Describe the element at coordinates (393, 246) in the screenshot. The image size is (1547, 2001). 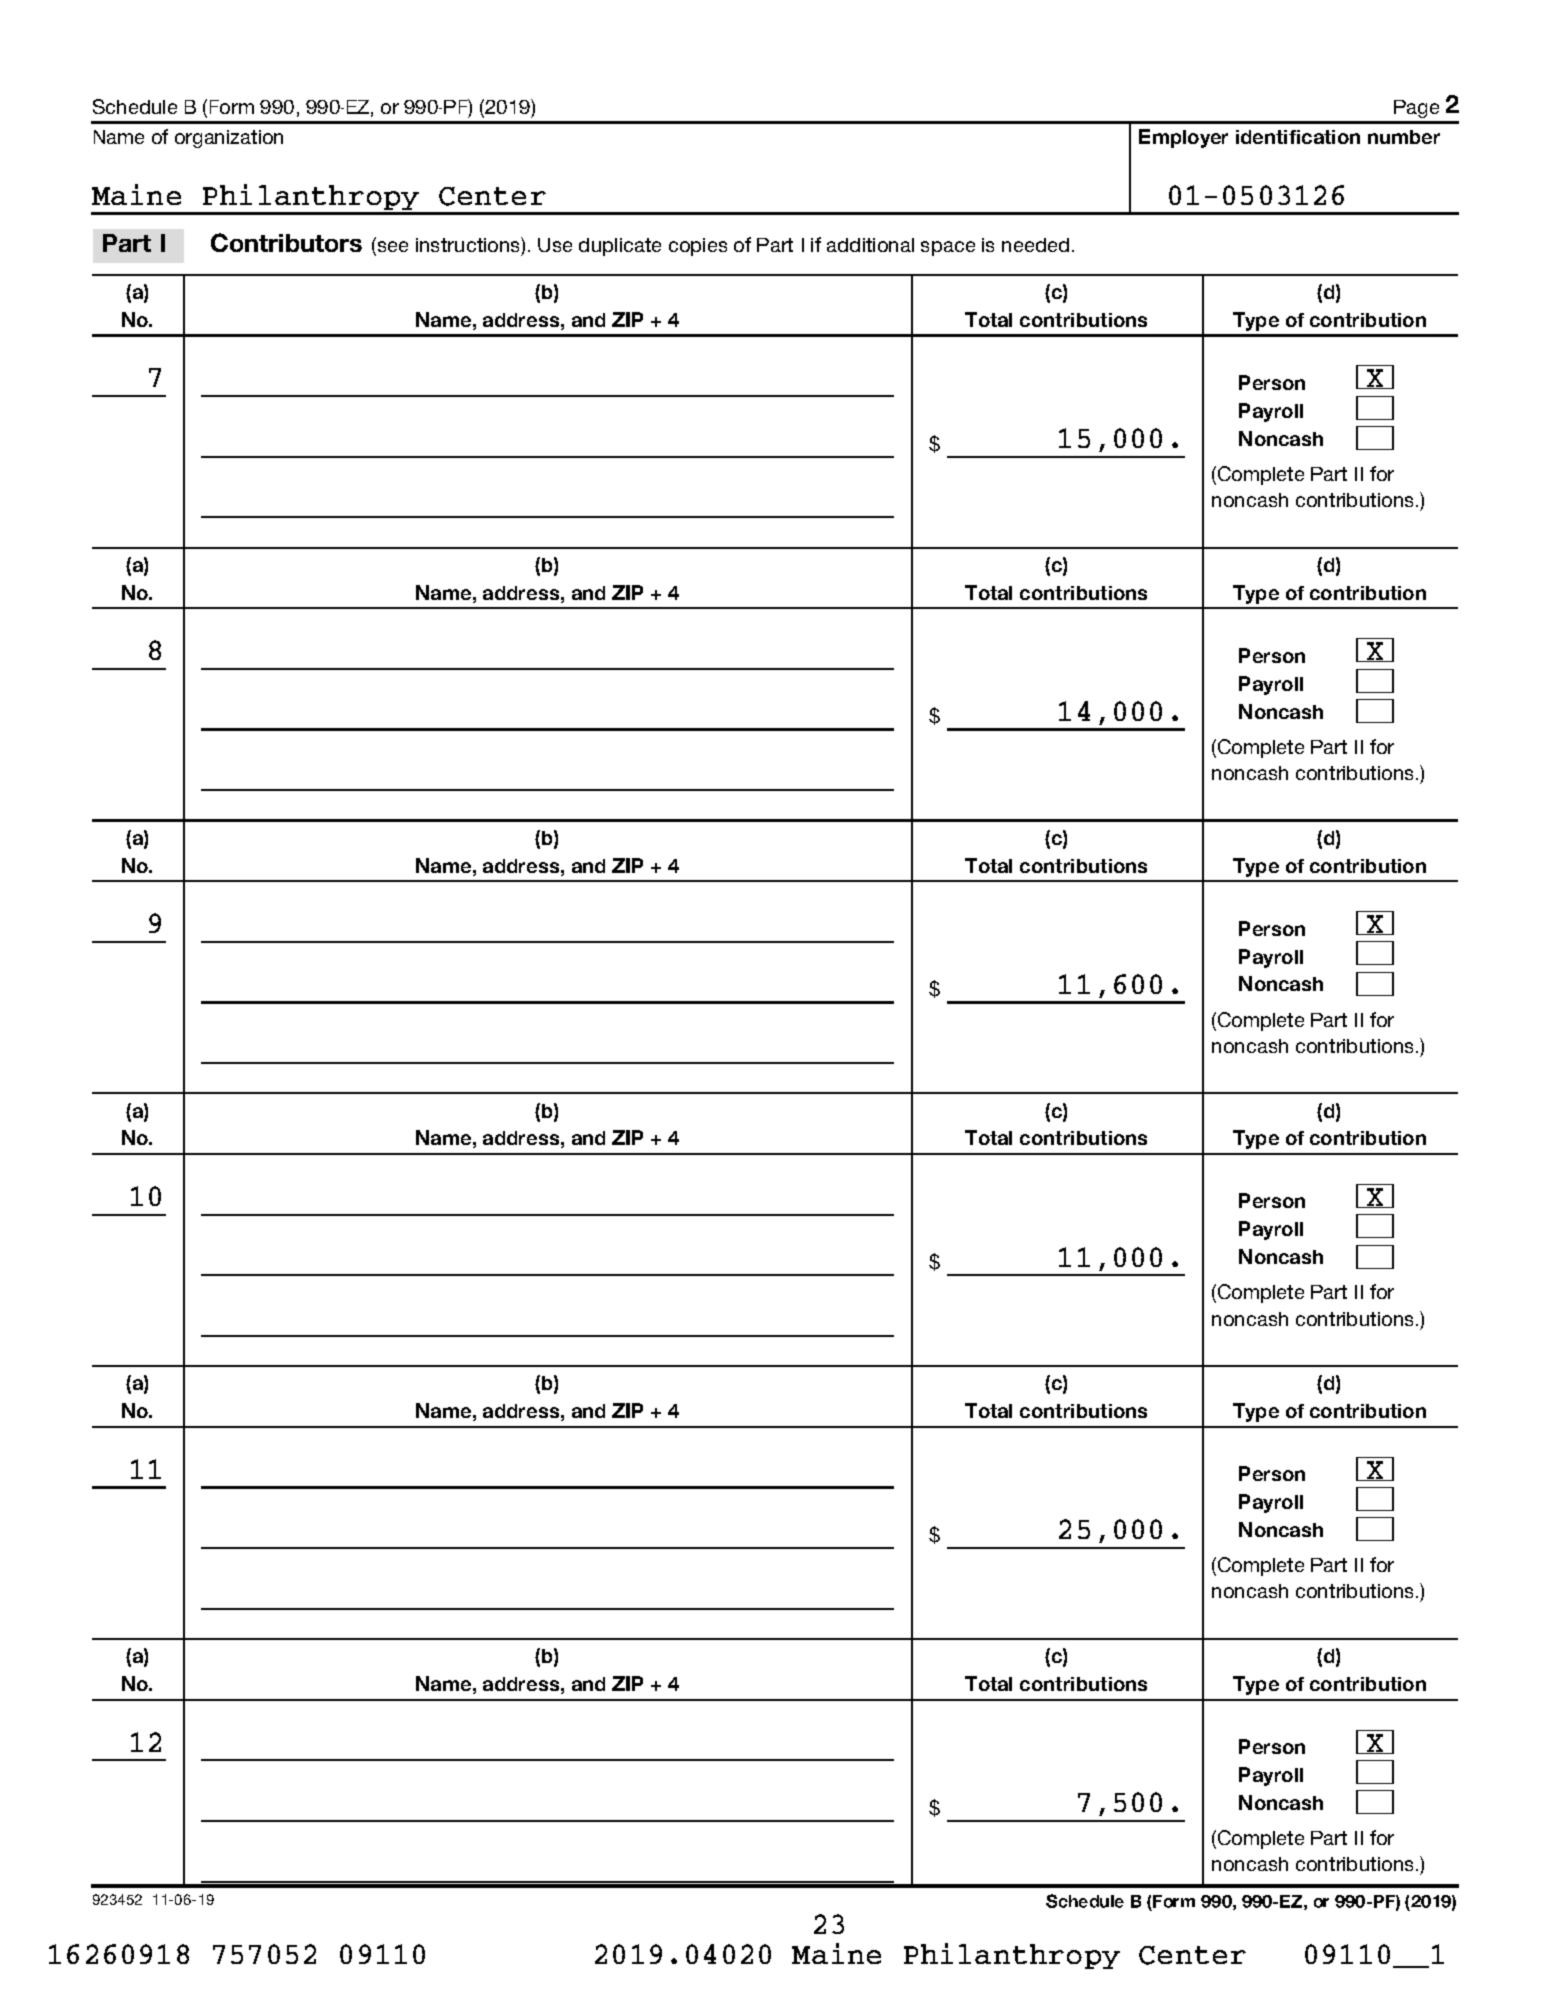
I see `see` at that location.
